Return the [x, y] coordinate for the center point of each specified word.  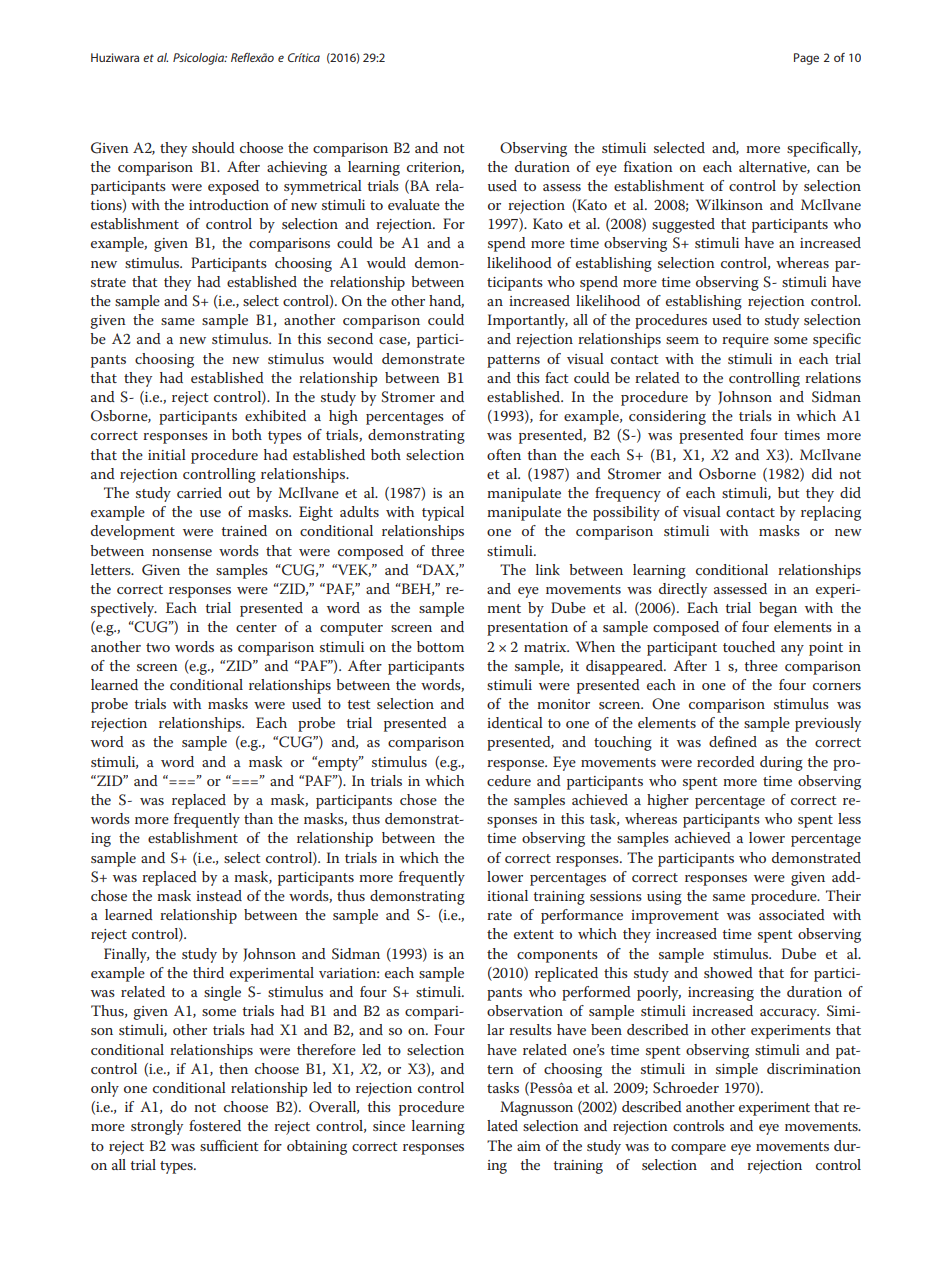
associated [792, 914]
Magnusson [536, 1108]
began [778, 609]
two [158, 647]
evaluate [414, 204]
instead [219, 895]
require [745, 341]
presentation [527, 629]
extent [534, 934]
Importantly [527, 321]
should [213, 147]
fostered [215, 1125]
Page [806, 59]
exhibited [275, 415]
